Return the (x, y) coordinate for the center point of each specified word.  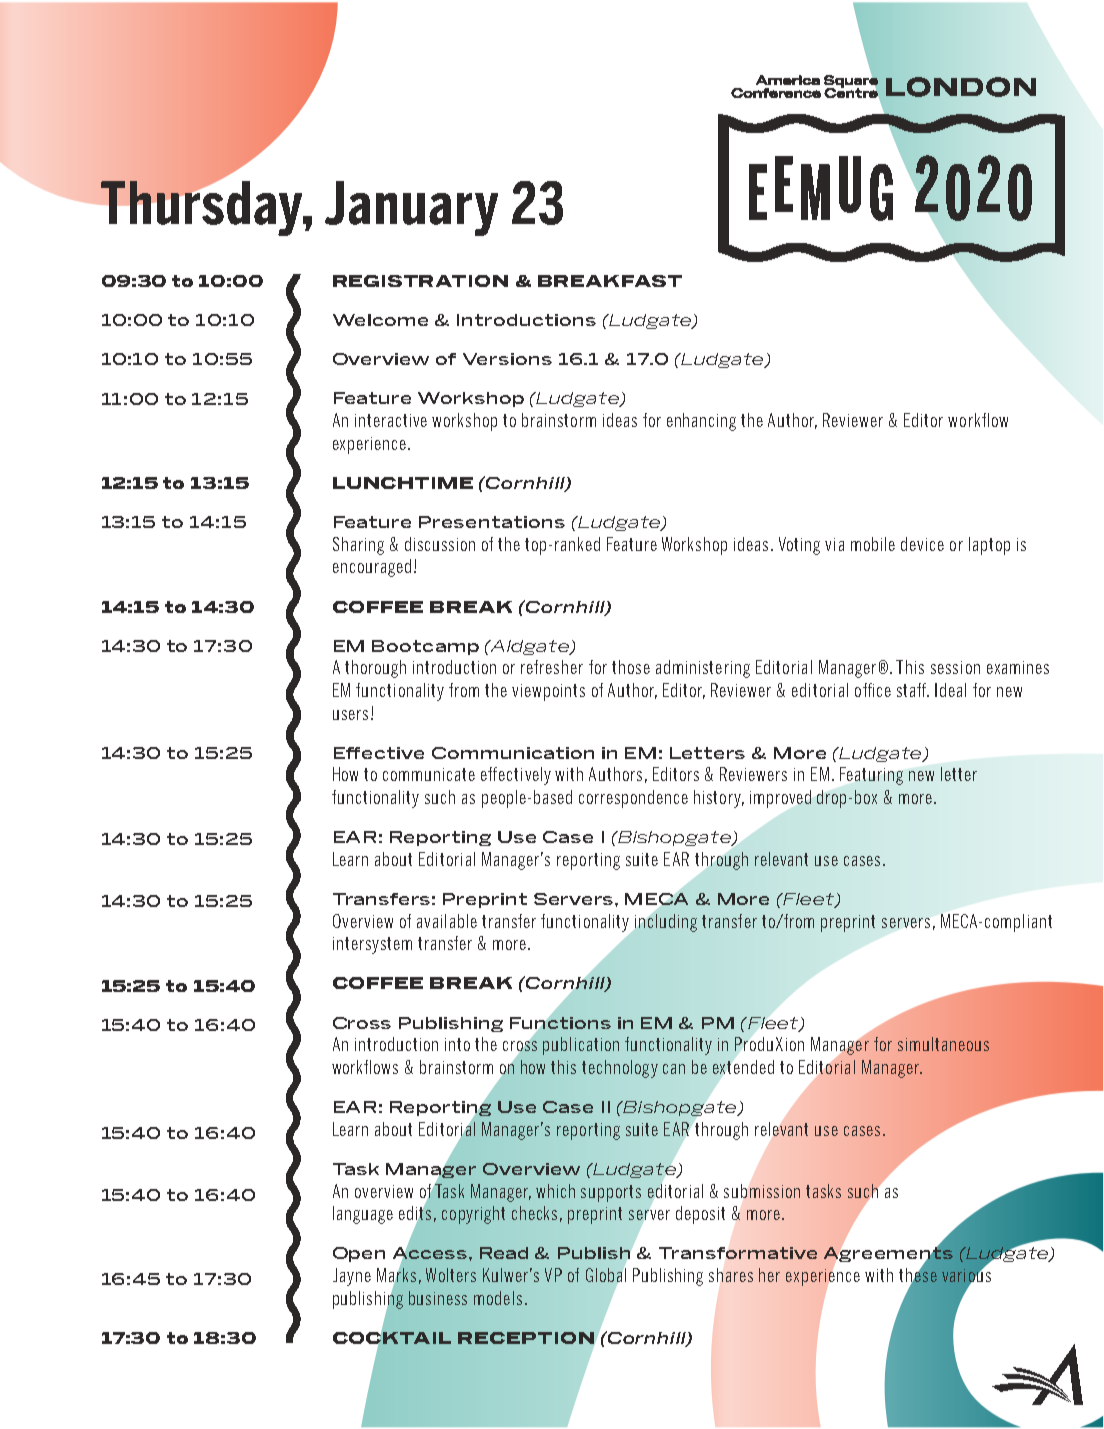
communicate (429, 774)
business (438, 1298)
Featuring (871, 776)
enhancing (701, 422)
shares (731, 1275)
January (411, 208)
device (922, 544)
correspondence (633, 799)
